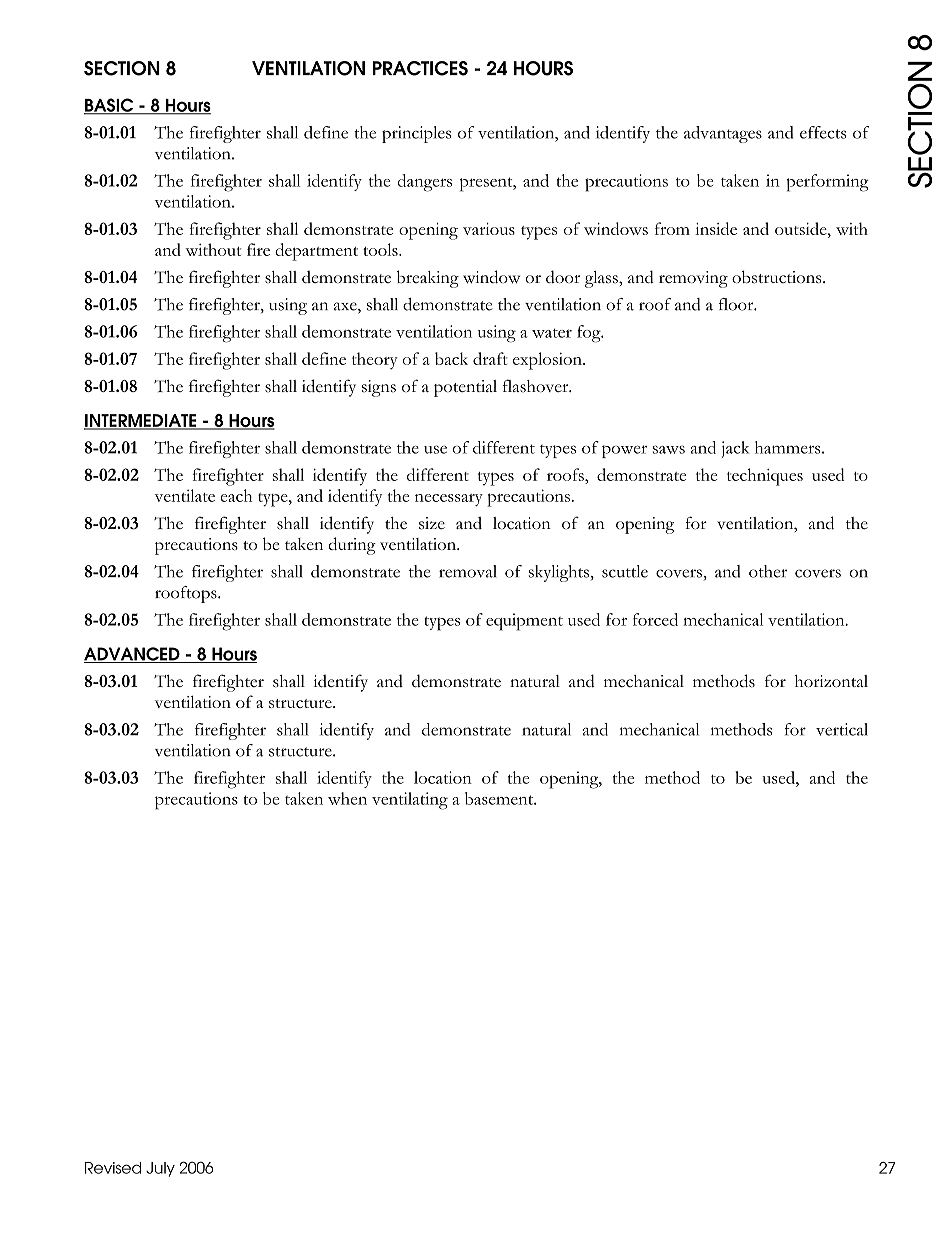  I want to click on equipment, so click(524, 622).
